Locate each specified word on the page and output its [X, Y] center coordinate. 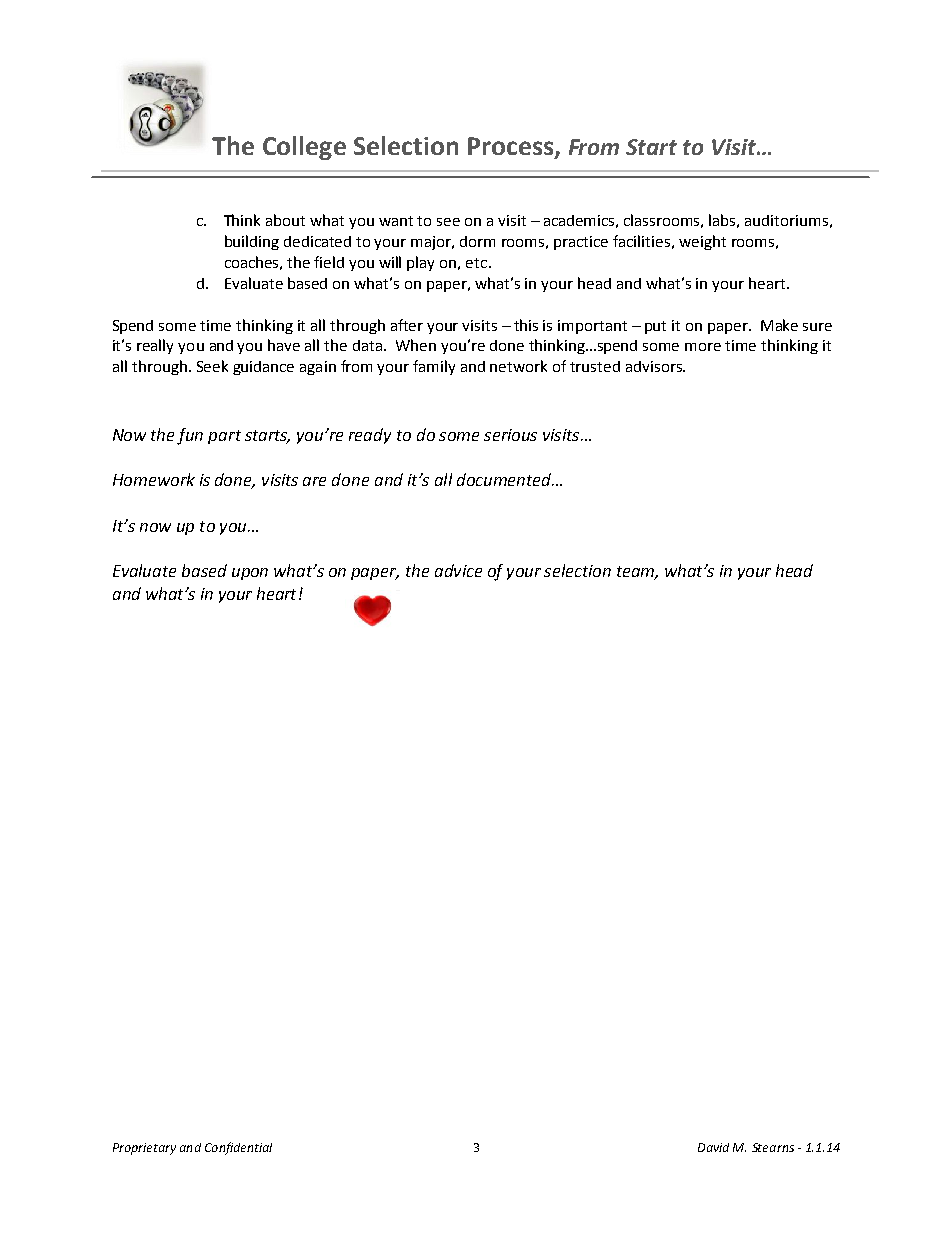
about [285, 220]
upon [250, 574]
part [224, 437]
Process [512, 147]
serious [510, 435]
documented [505, 479]
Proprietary [144, 1149]
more [703, 347]
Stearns [773, 1147]
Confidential [238, 1148]
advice [458, 570]
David [713, 1147]
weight [702, 242]
